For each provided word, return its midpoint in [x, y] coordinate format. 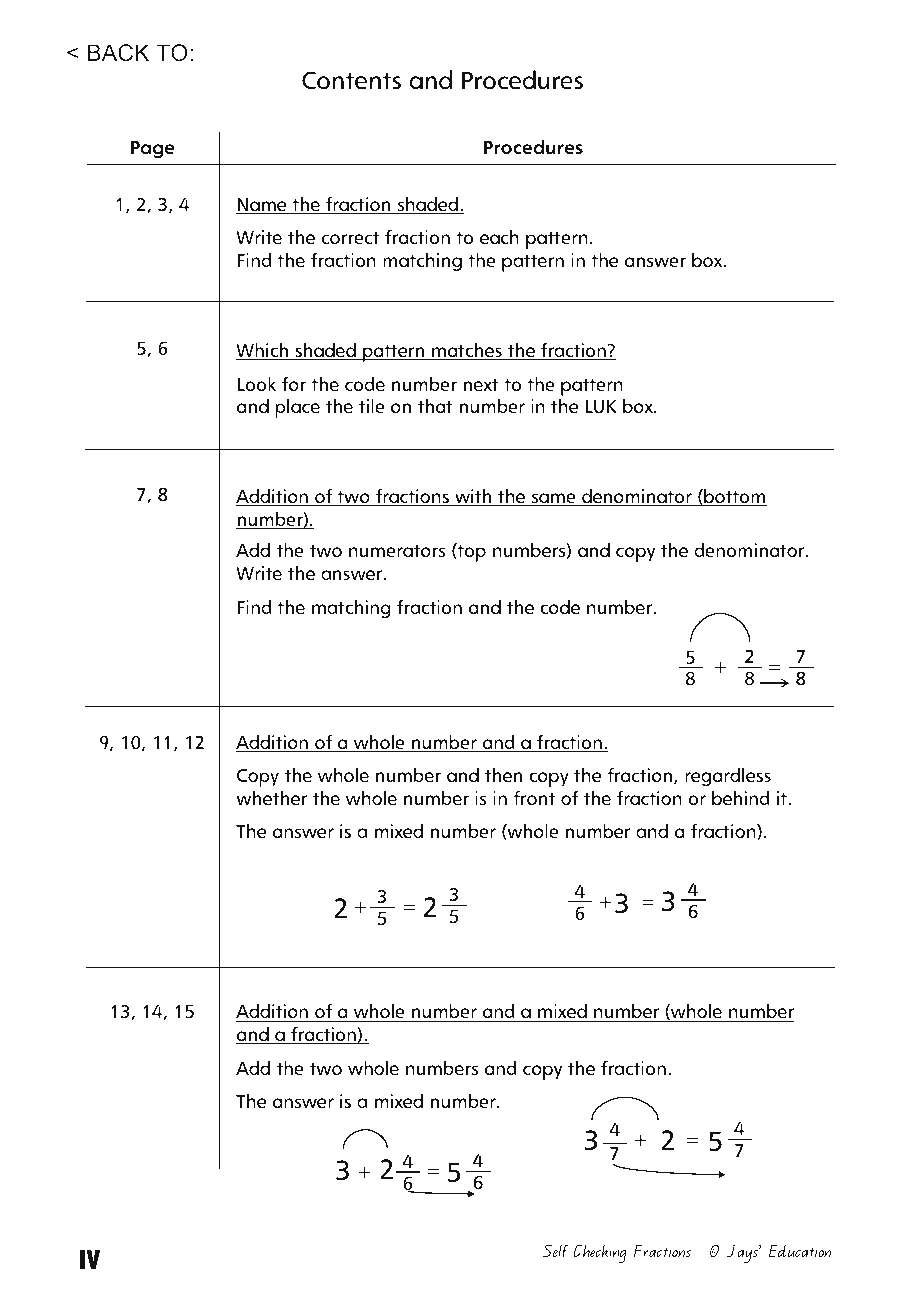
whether [272, 798]
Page [152, 149]
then [503, 775]
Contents [351, 80]
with [473, 497]
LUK [601, 407]
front [534, 798]
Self [556, 1250]
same [553, 499]
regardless [728, 777]
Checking [600, 1253]
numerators [397, 551]
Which [263, 351]
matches [467, 351]
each [499, 237]
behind [741, 798]
